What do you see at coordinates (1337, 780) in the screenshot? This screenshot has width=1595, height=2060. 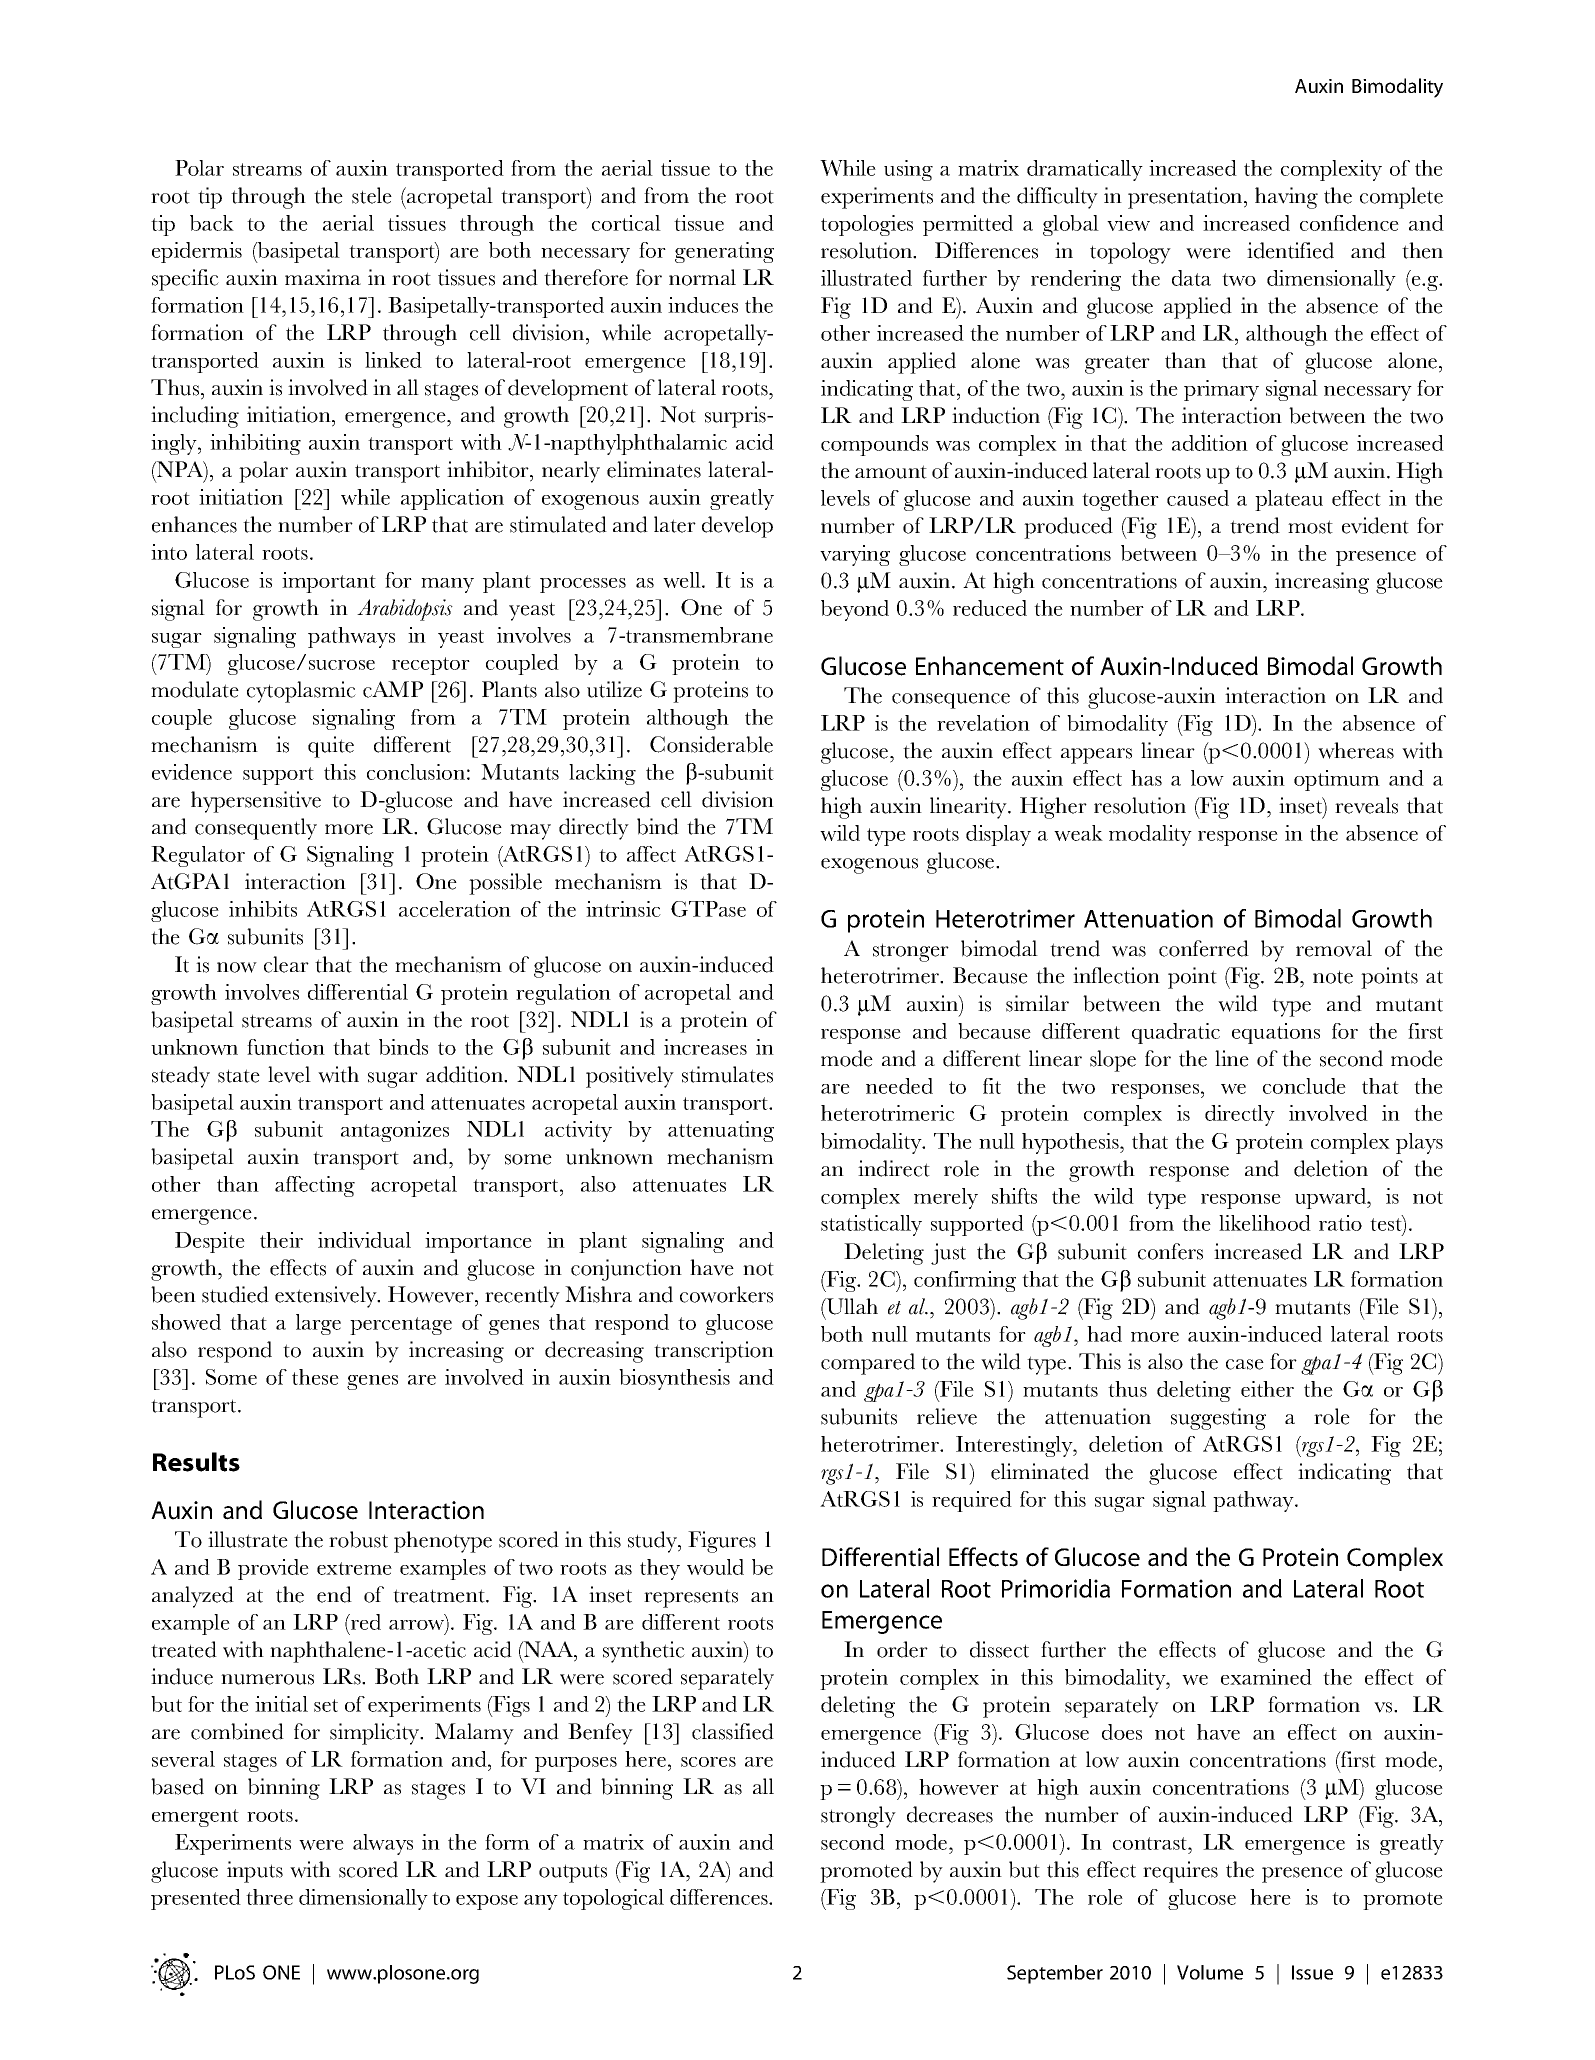 I see `optimum` at bounding box center [1337, 780].
